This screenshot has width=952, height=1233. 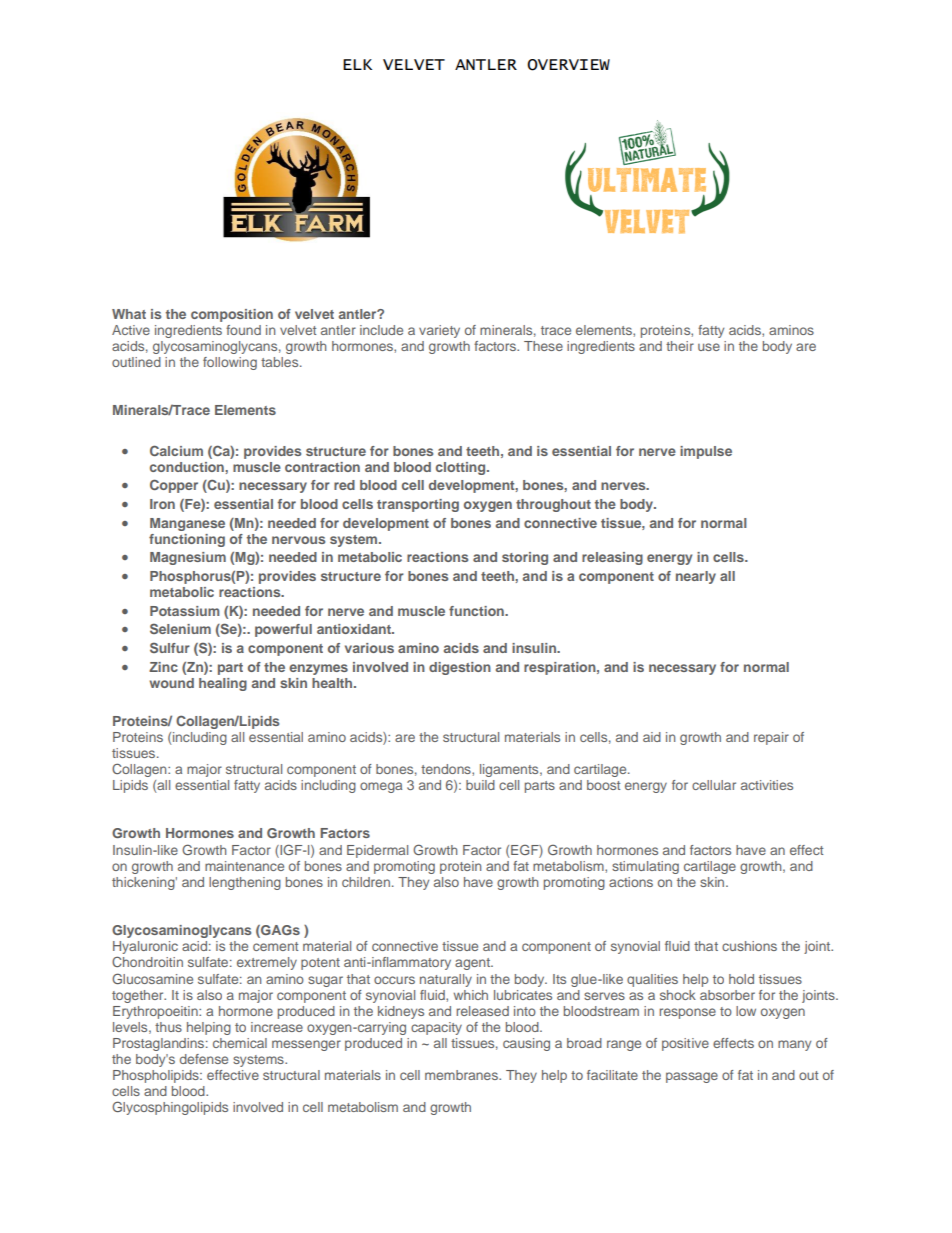 What do you see at coordinates (223, 684) in the screenshot?
I see `healing` at bounding box center [223, 684].
